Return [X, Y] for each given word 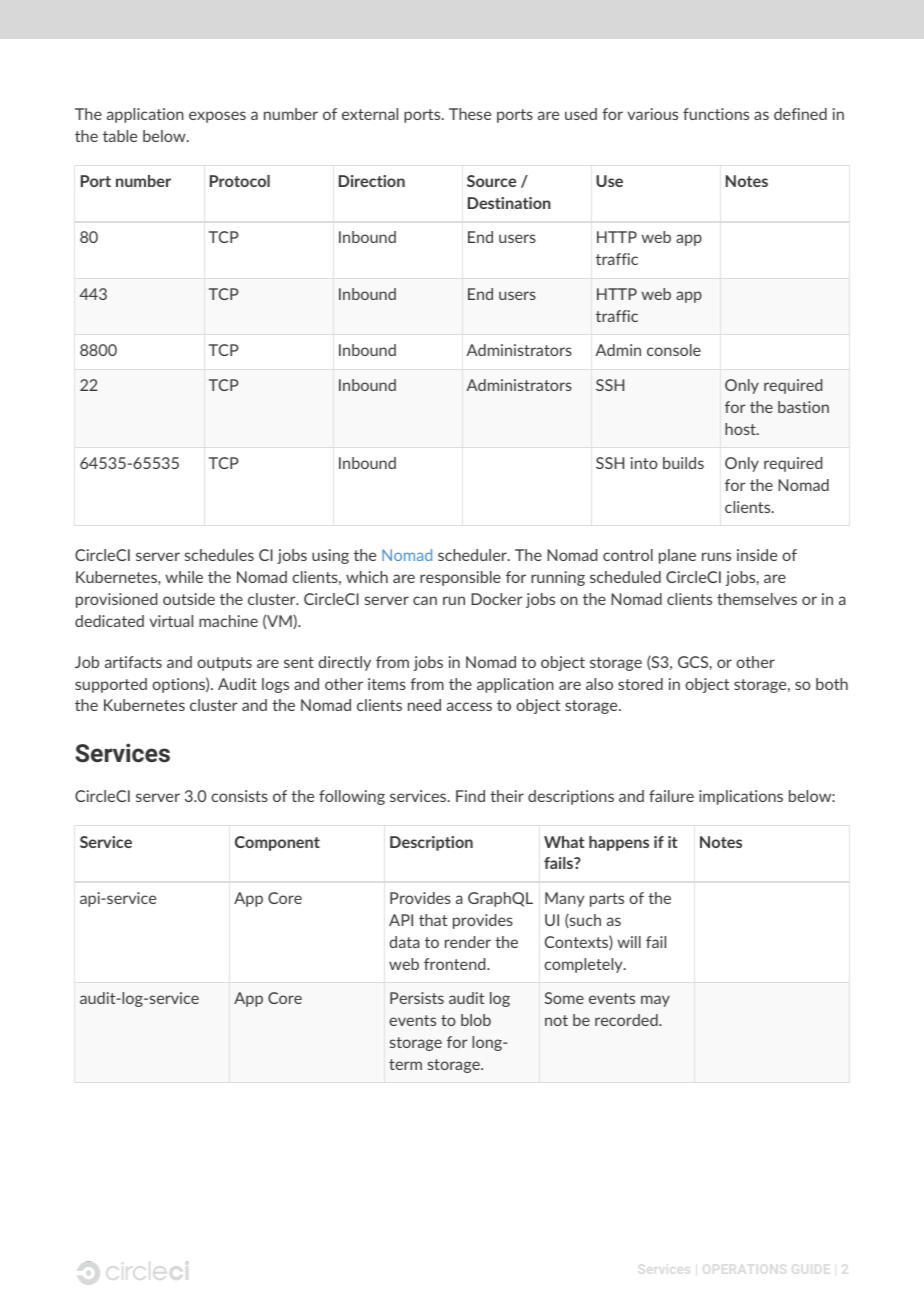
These [470, 114]
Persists [417, 998]
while [184, 577]
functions [716, 114]
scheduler [473, 555]
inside [757, 555]
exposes [217, 117]
